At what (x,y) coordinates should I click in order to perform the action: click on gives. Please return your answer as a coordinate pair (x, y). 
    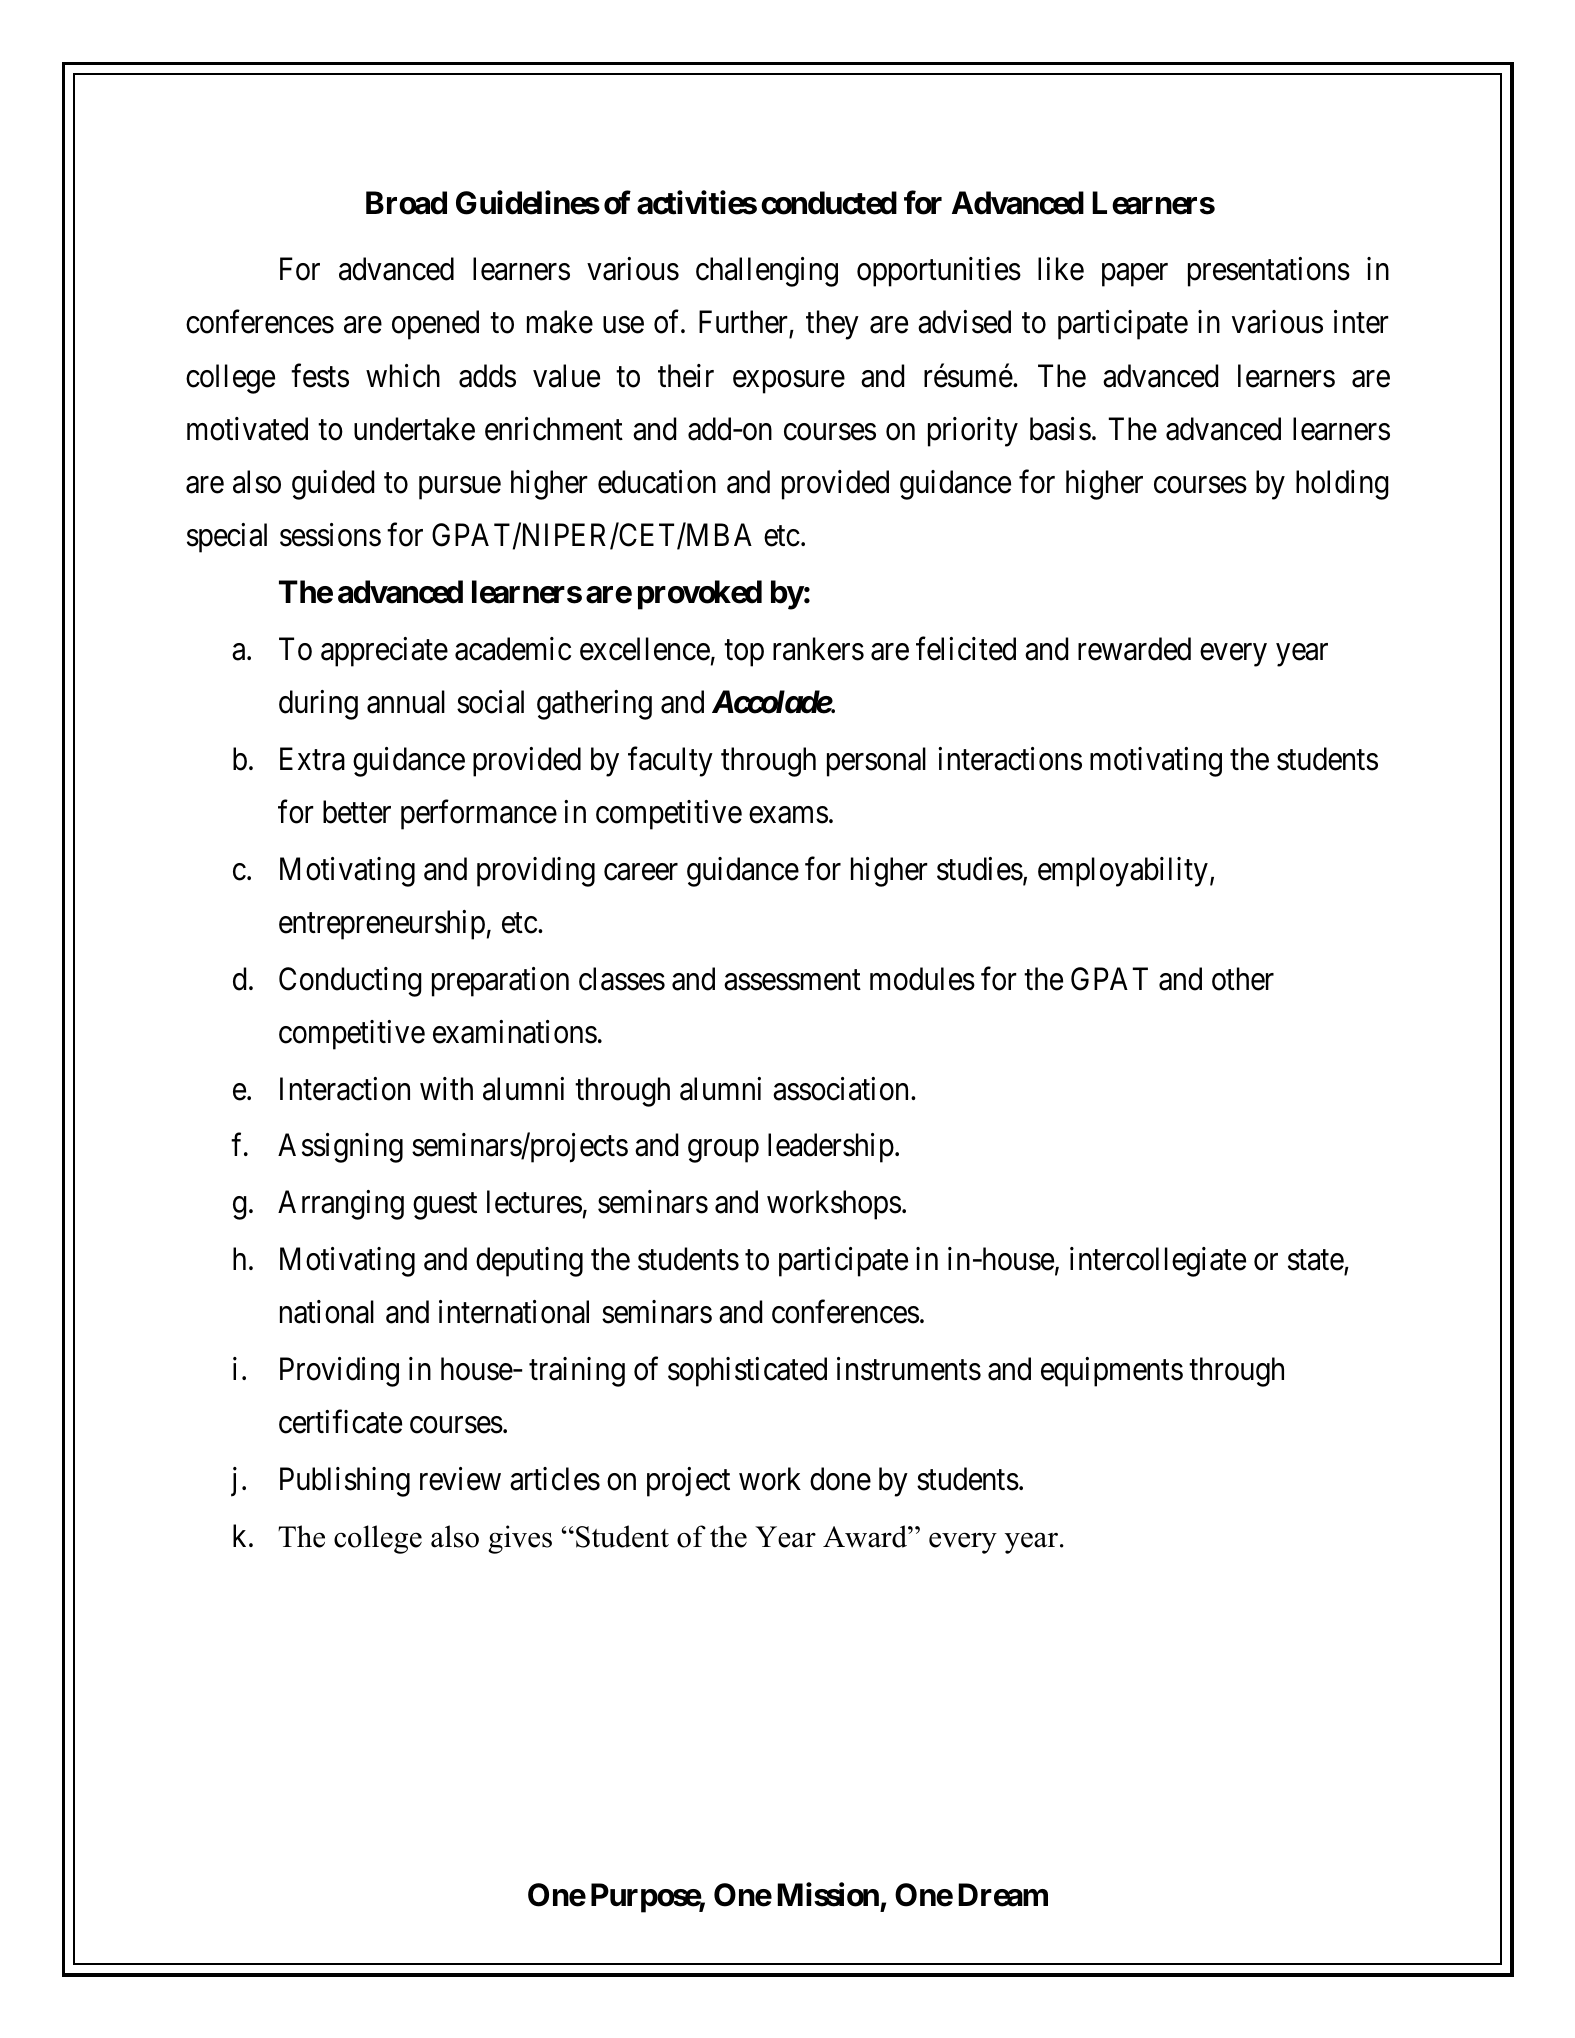
    Looking at the image, I should click on (520, 1539).
